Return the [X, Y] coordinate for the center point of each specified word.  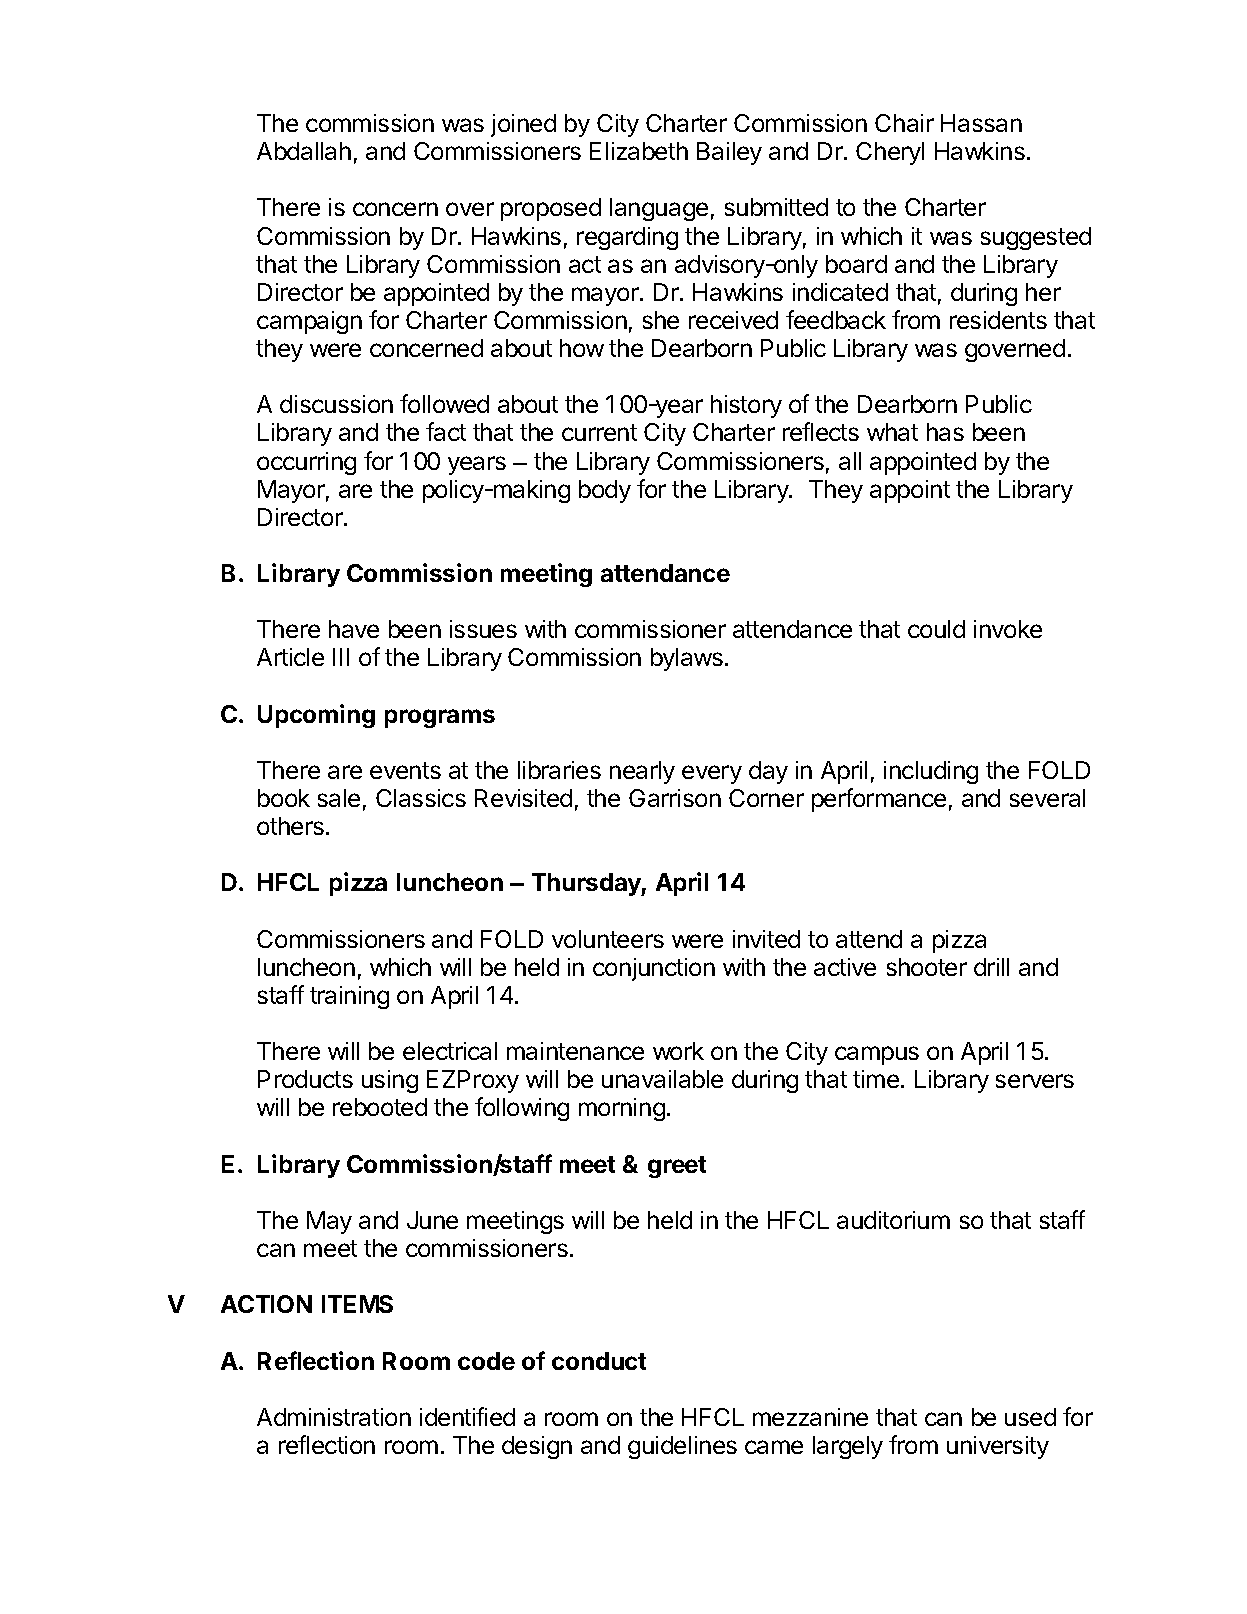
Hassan [981, 123]
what [892, 432]
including [931, 772]
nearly [642, 772]
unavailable [662, 1079]
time [876, 1079]
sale [339, 798]
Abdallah [304, 151]
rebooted [380, 1107]
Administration [334, 1417]
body [605, 491]
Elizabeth [639, 151]
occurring [306, 463]
